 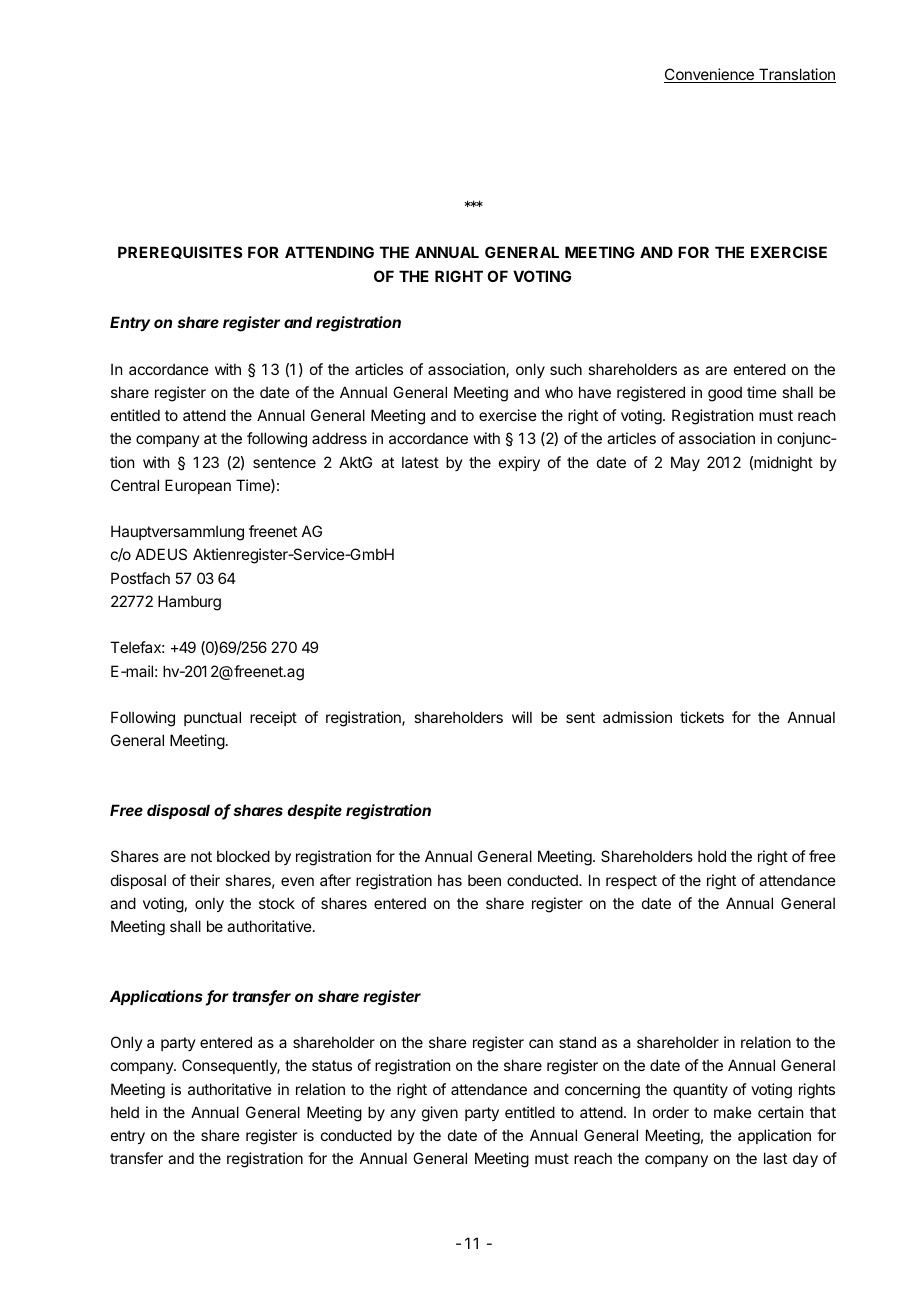 I want to click on will, so click(x=522, y=717).
